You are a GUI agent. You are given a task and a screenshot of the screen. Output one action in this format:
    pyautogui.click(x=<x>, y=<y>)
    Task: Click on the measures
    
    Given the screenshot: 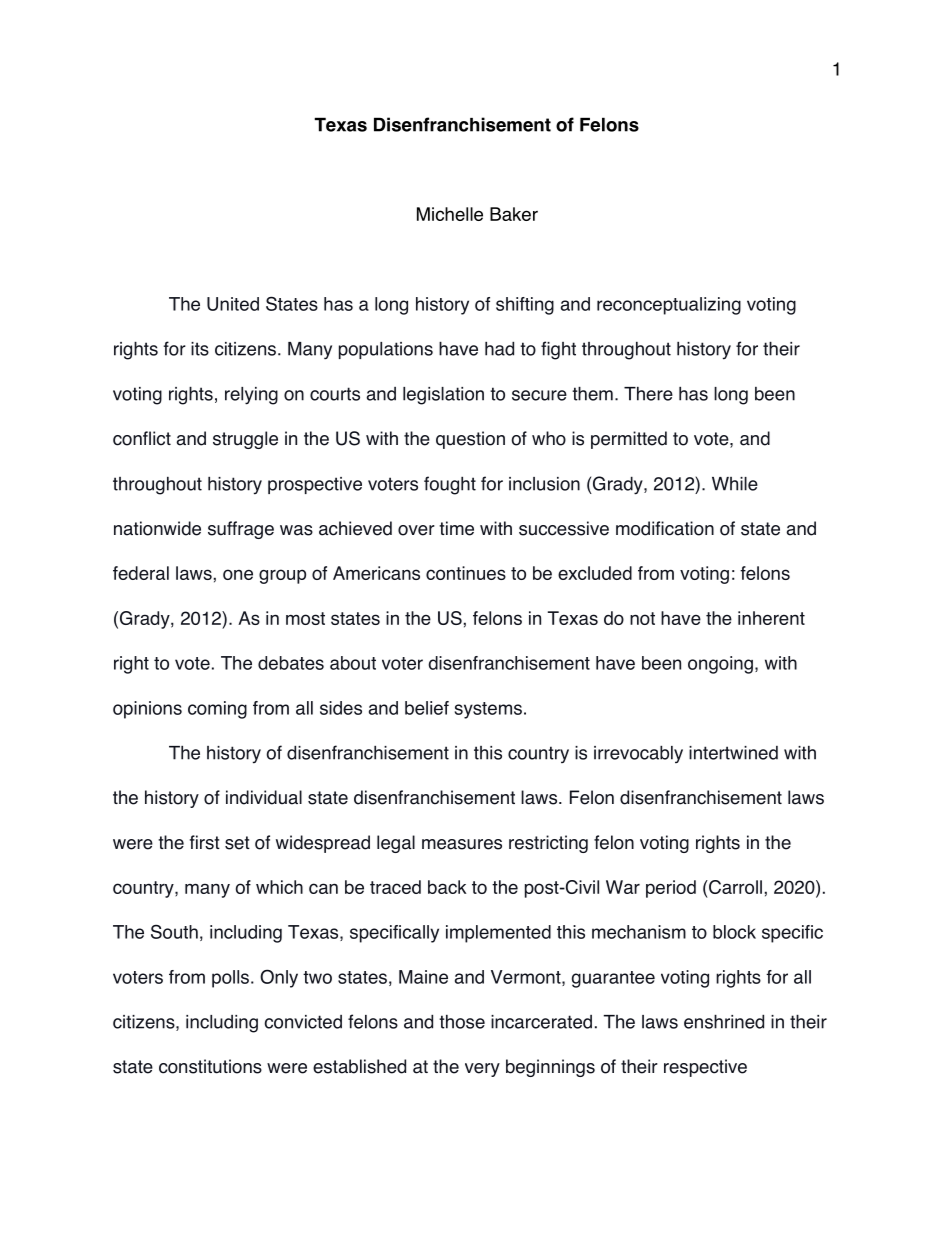 What is the action you would take?
    pyautogui.click(x=462, y=844)
